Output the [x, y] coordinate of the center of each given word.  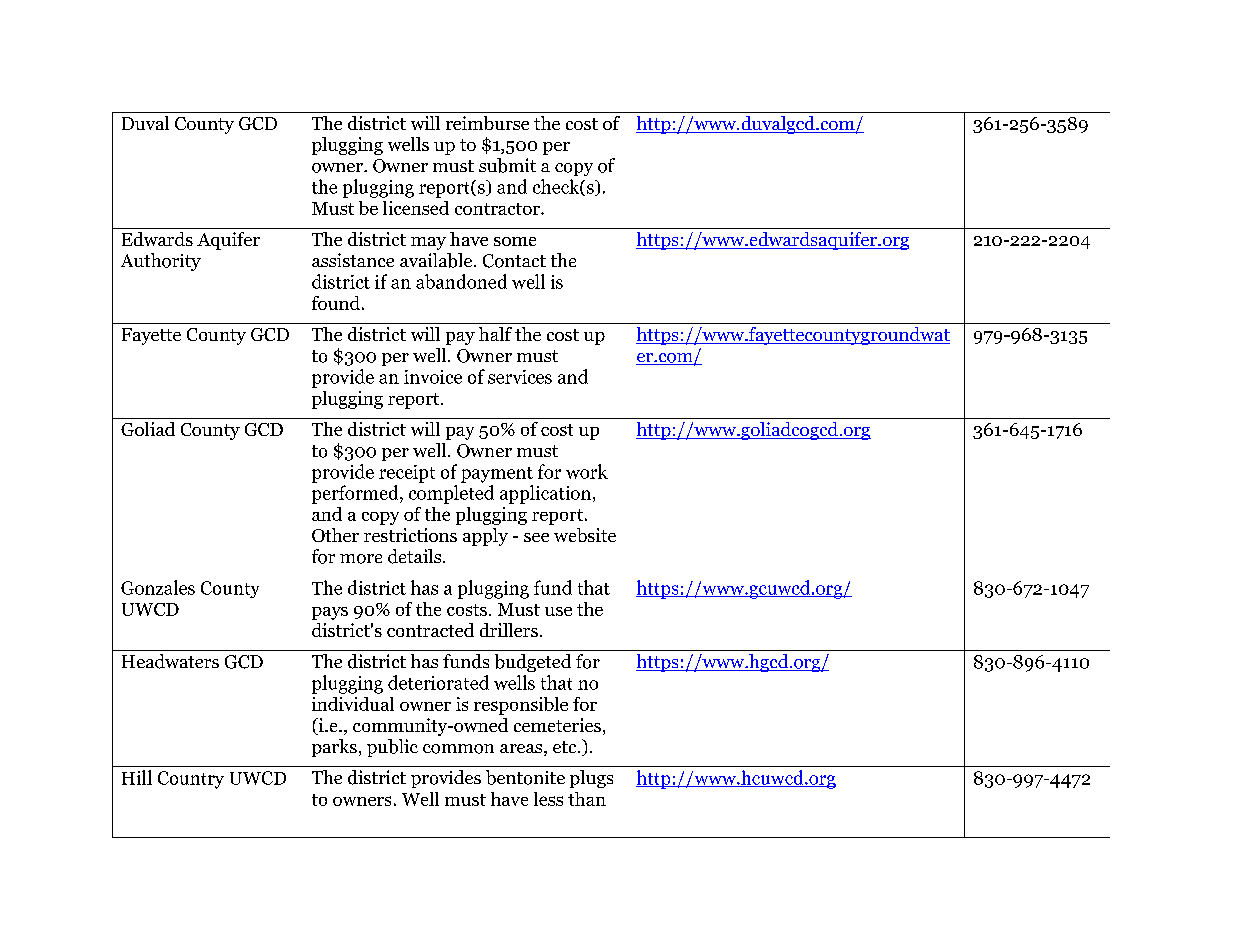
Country [191, 780]
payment [497, 475]
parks [334, 748]
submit [507, 165]
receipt [407, 474]
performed [356, 494]
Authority [161, 262]
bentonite [525, 777]
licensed [416, 208]
